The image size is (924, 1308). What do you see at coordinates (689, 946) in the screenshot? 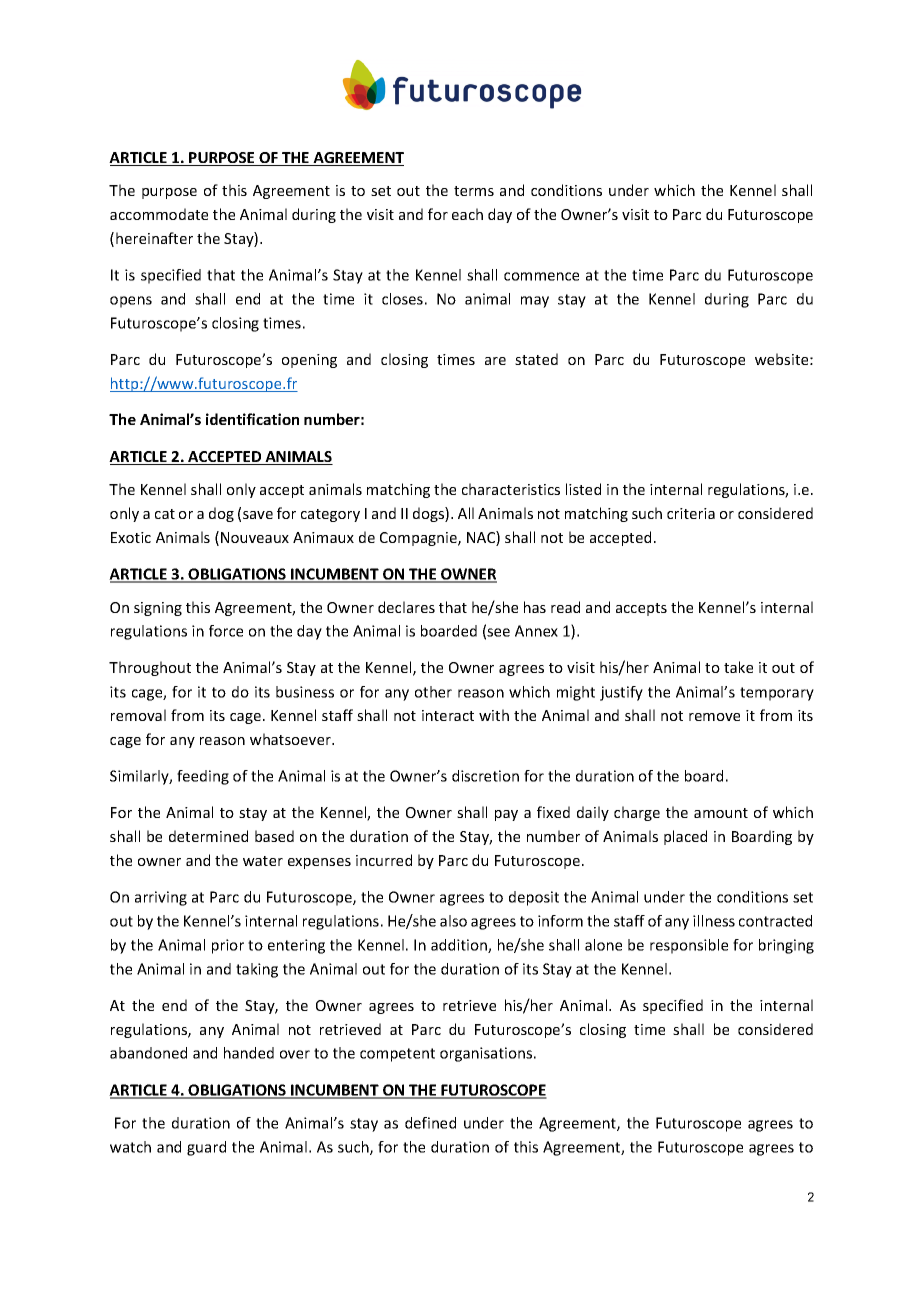
I see `responsible` at bounding box center [689, 946].
